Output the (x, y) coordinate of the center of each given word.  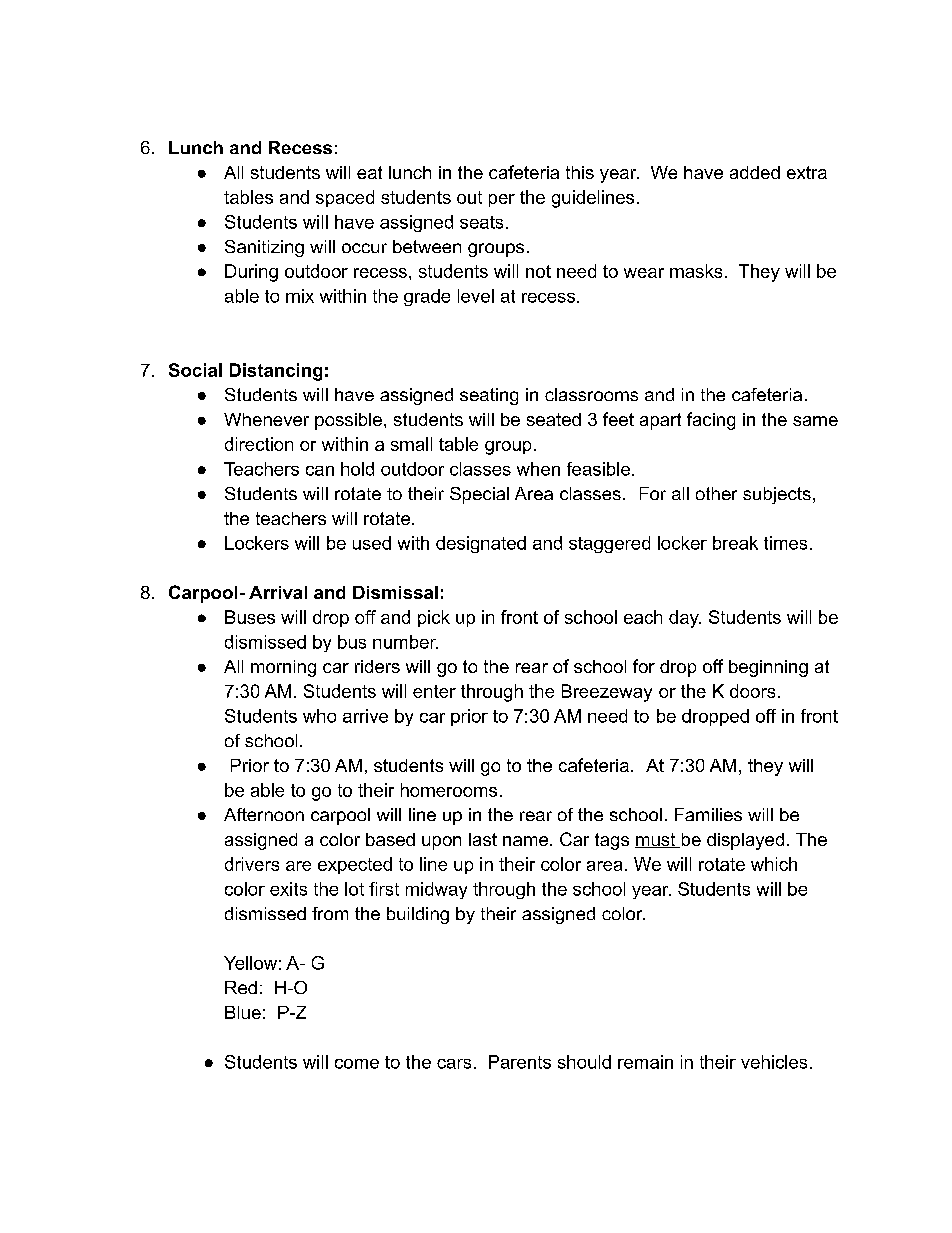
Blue (243, 1012)
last (483, 839)
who (319, 716)
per (502, 200)
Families (708, 814)
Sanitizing (264, 248)
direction (259, 444)
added (755, 172)
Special (479, 495)
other (716, 493)
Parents (520, 1062)
